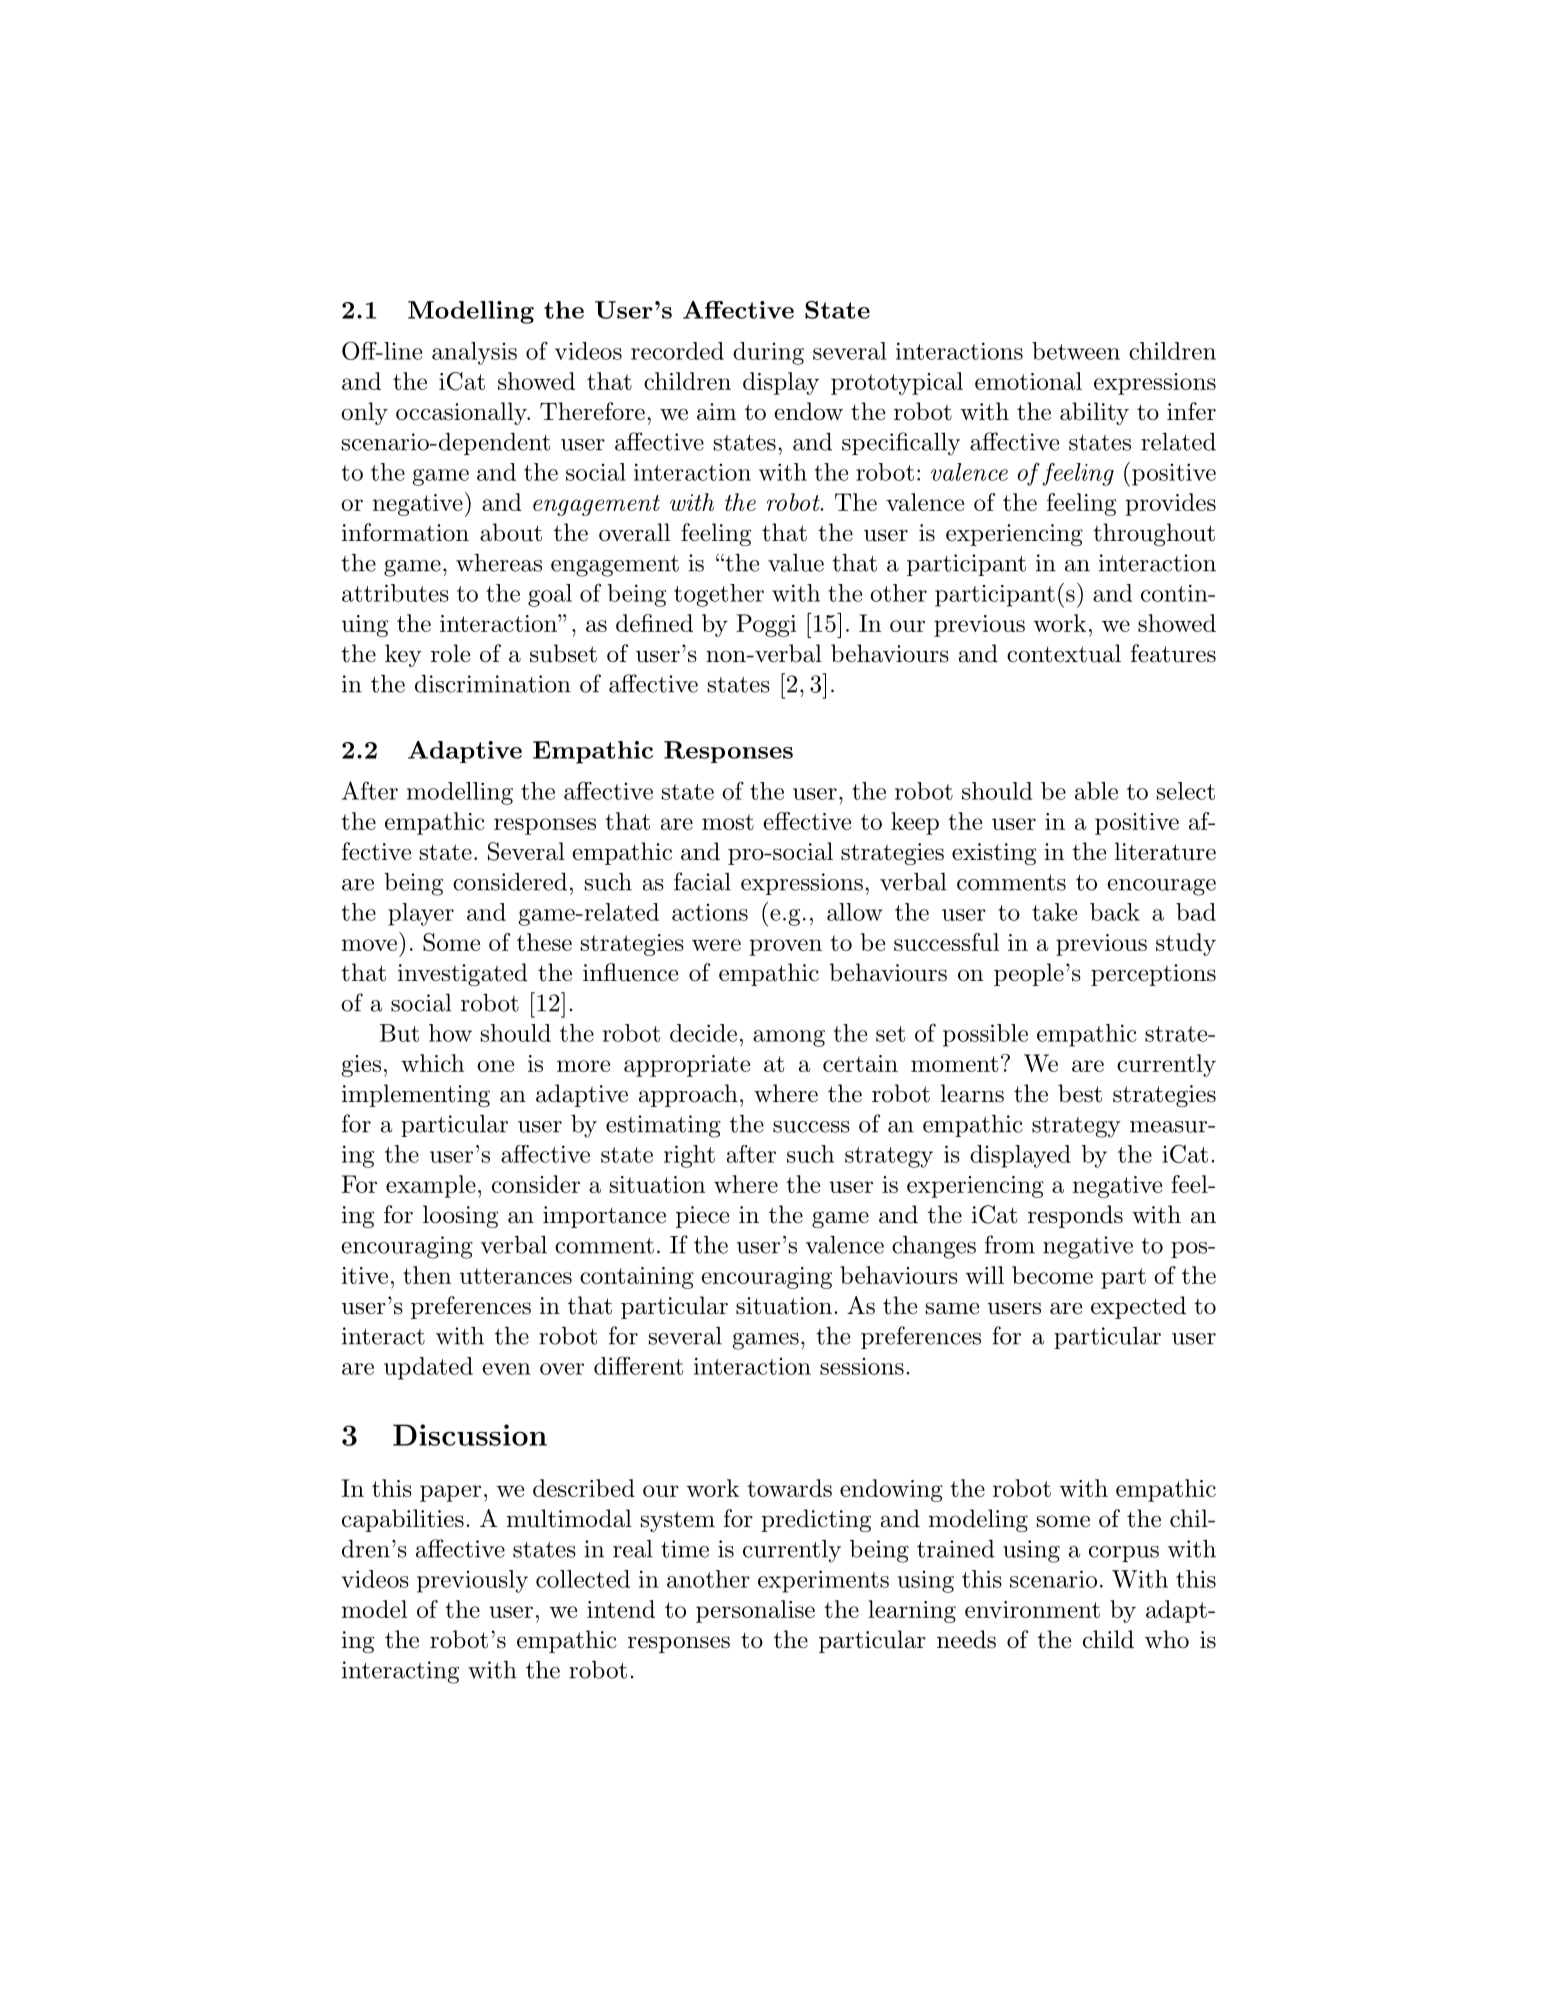 The width and height of the screenshot is (1549, 2005). What do you see at coordinates (462, 413) in the screenshot?
I see `occasionally` at bounding box center [462, 413].
